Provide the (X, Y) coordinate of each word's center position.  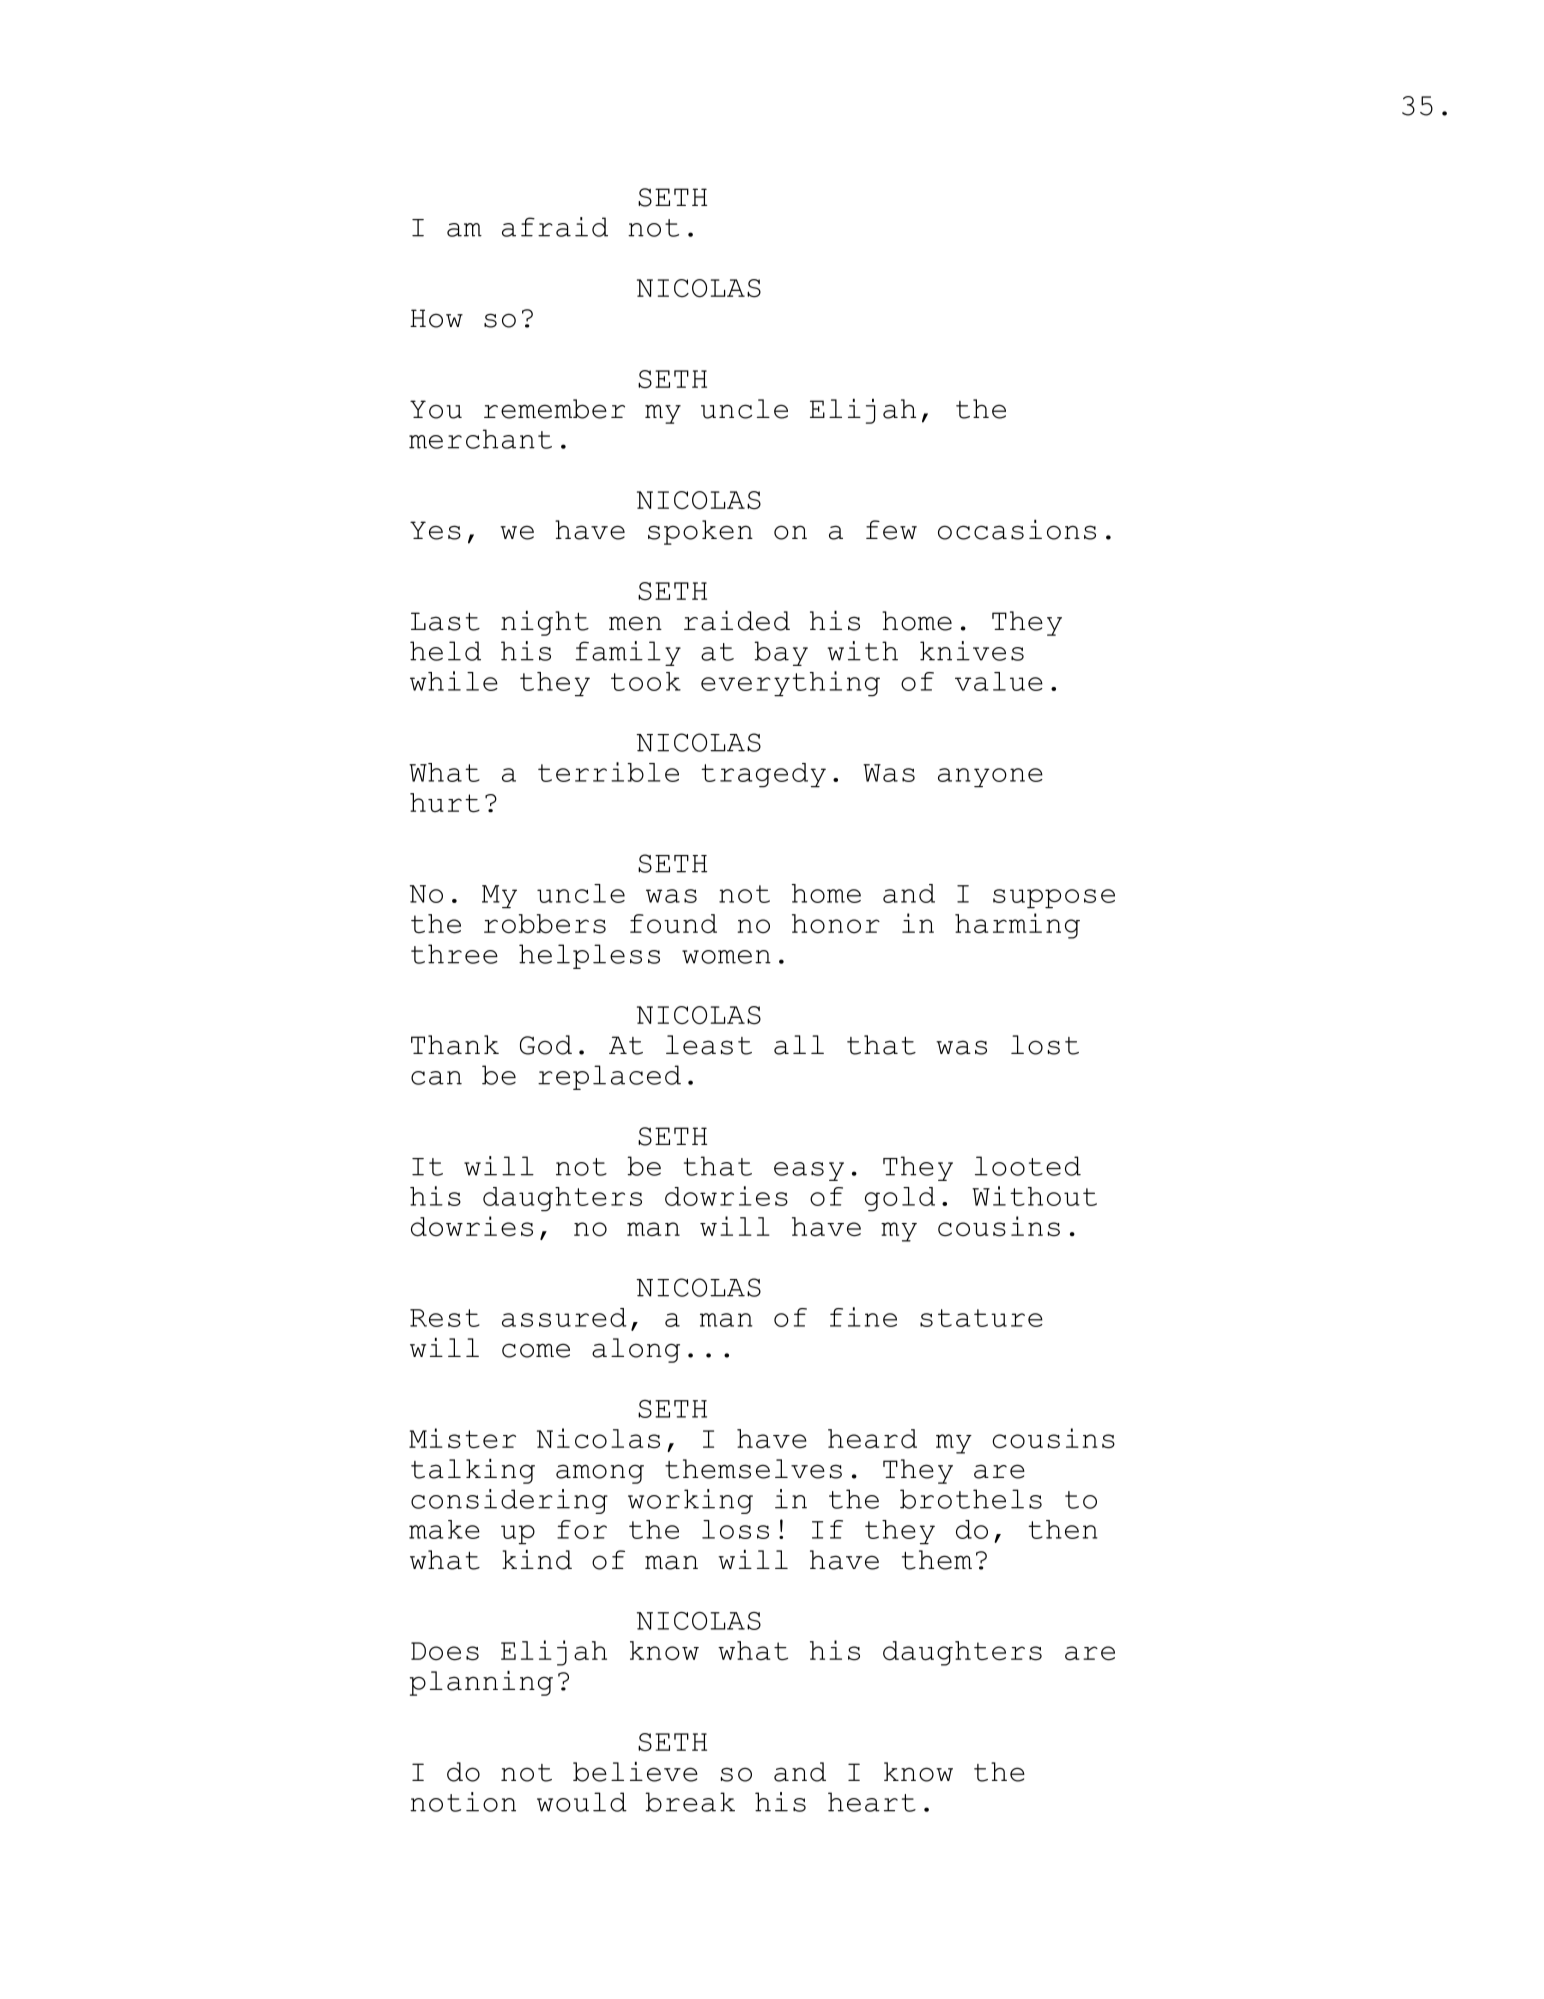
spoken (700, 532)
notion (463, 1802)
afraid (555, 227)
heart (872, 1802)
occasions (1017, 530)
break (690, 1802)
